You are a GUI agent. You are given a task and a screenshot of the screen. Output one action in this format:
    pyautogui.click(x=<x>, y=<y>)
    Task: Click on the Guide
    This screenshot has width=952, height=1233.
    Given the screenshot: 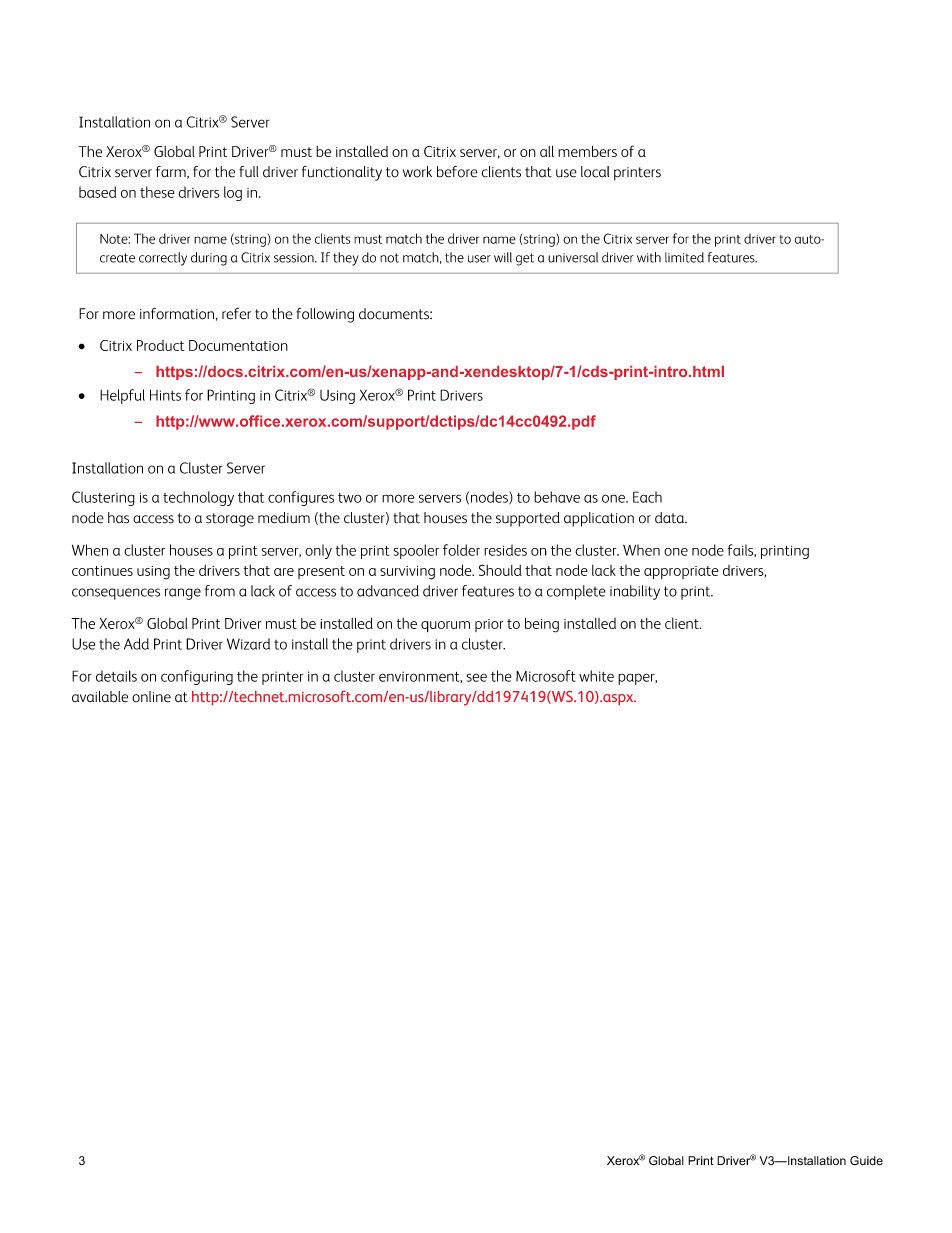 What is the action you would take?
    pyautogui.click(x=866, y=1160)
